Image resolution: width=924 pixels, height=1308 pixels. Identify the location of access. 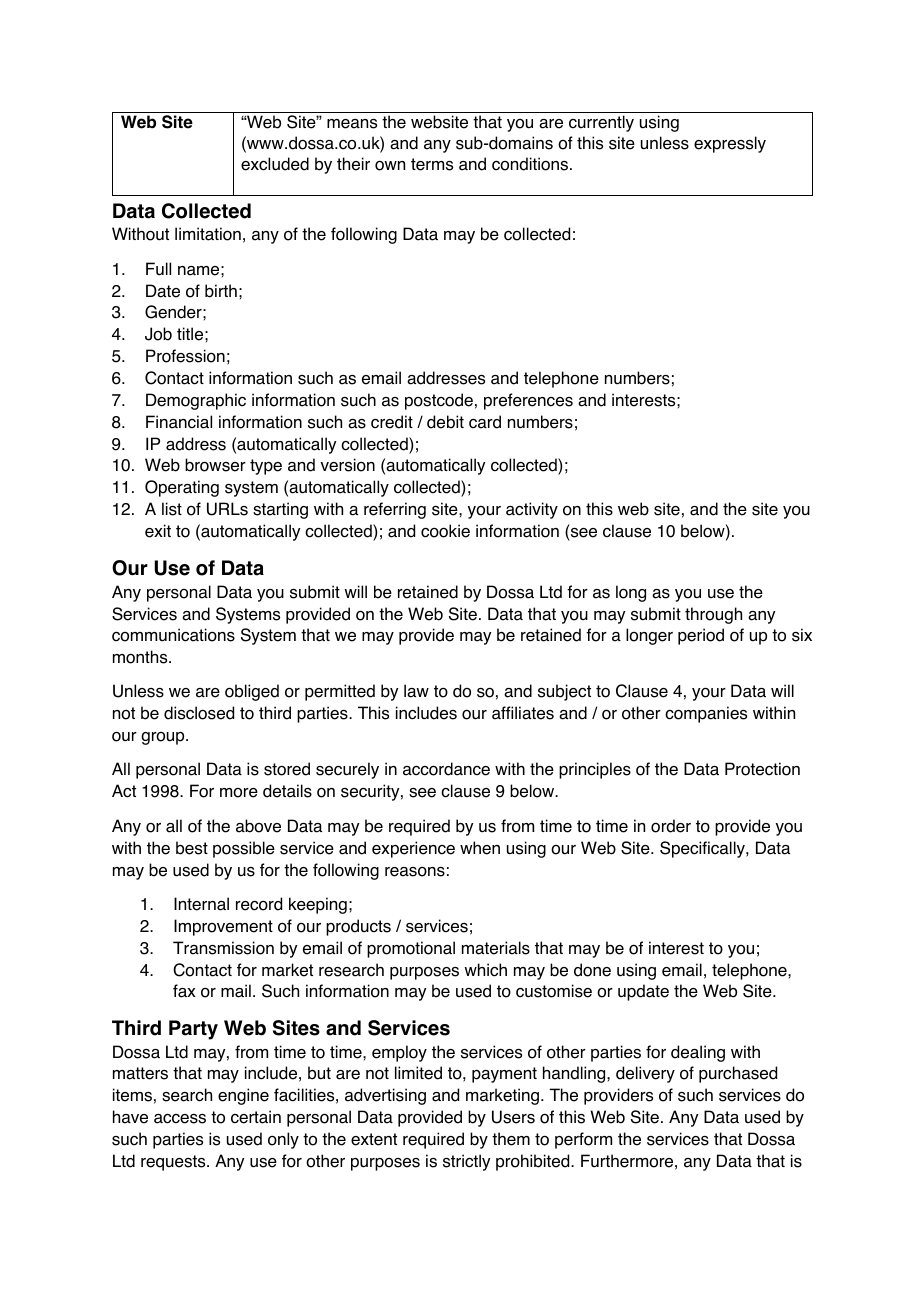
(180, 1119).
